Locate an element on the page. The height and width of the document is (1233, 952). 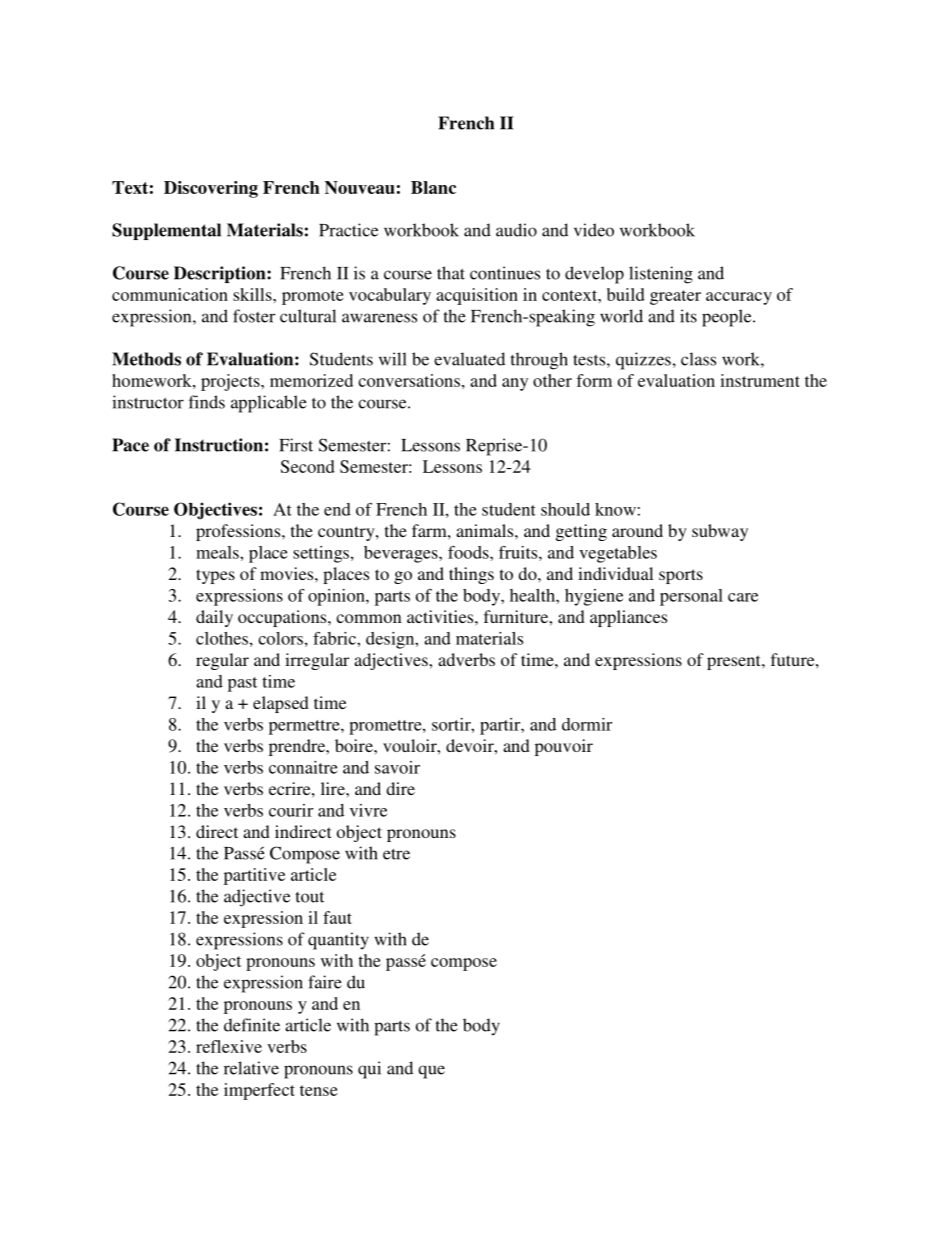
etre is located at coordinates (396, 854).
